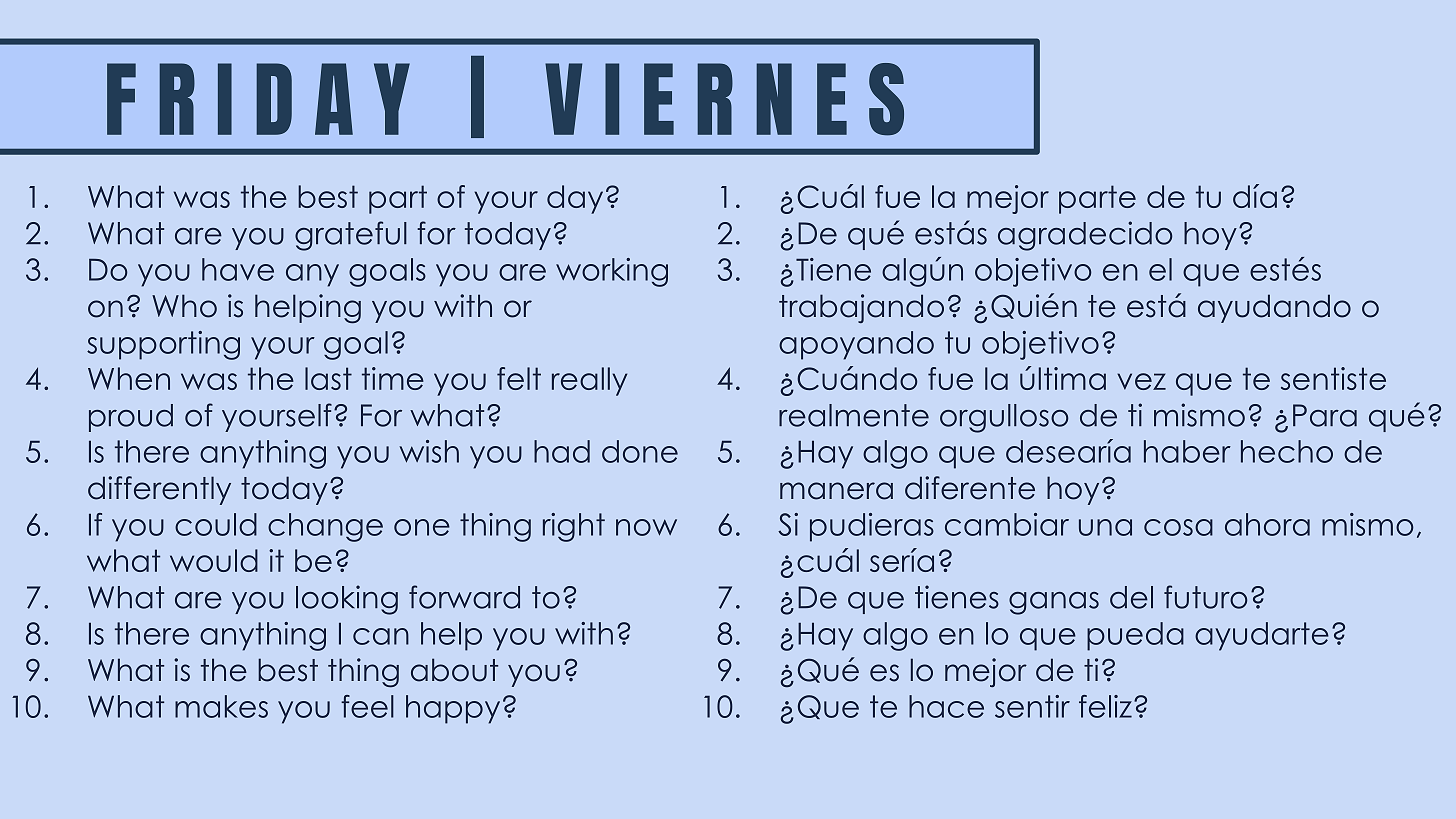 This document has width=1456, height=819. What do you see at coordinates (238, 269) in the document?
I see `have` at bounding box center [238, 269].
